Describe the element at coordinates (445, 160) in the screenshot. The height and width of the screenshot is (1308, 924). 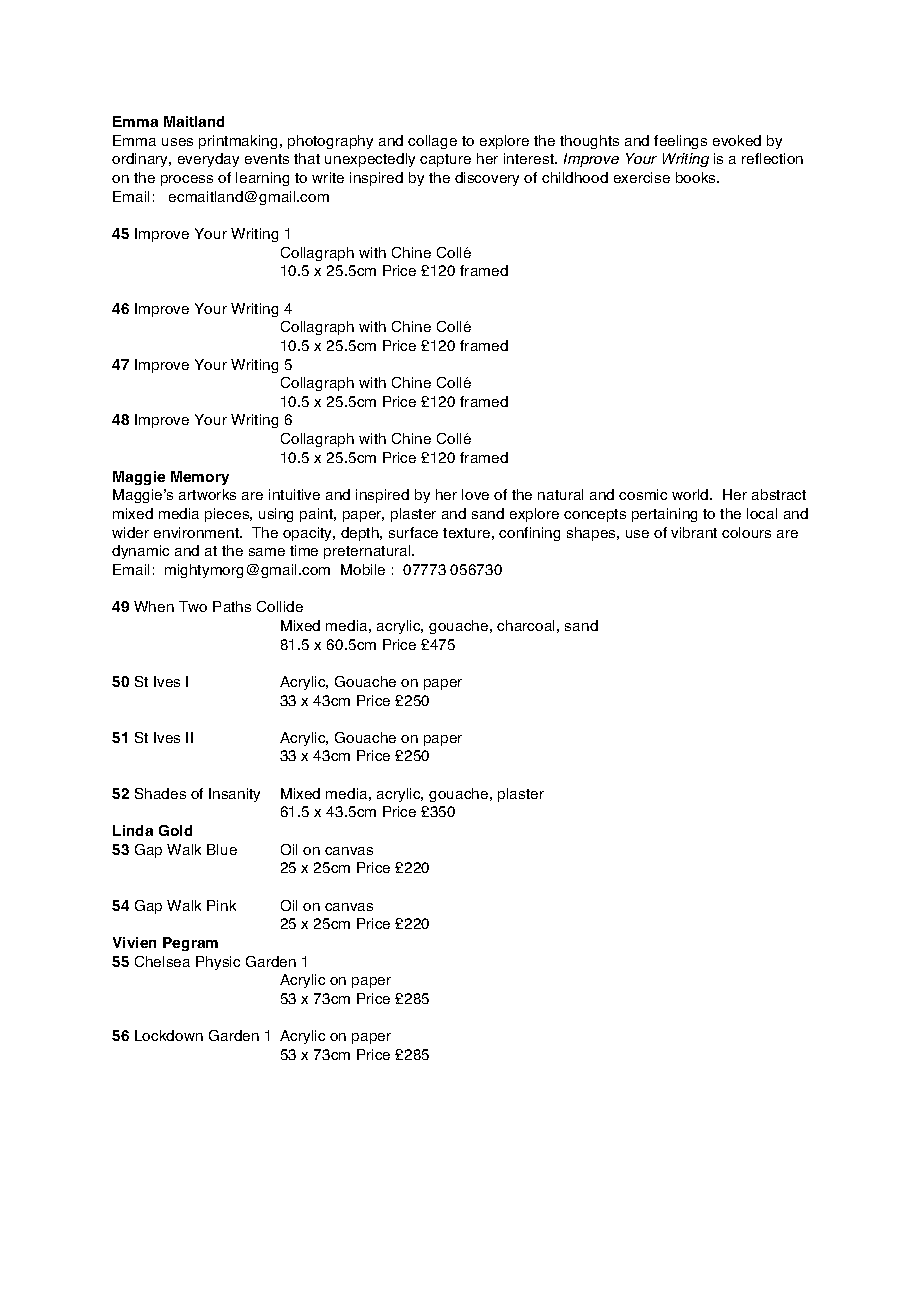
I see `capture` at that location.
